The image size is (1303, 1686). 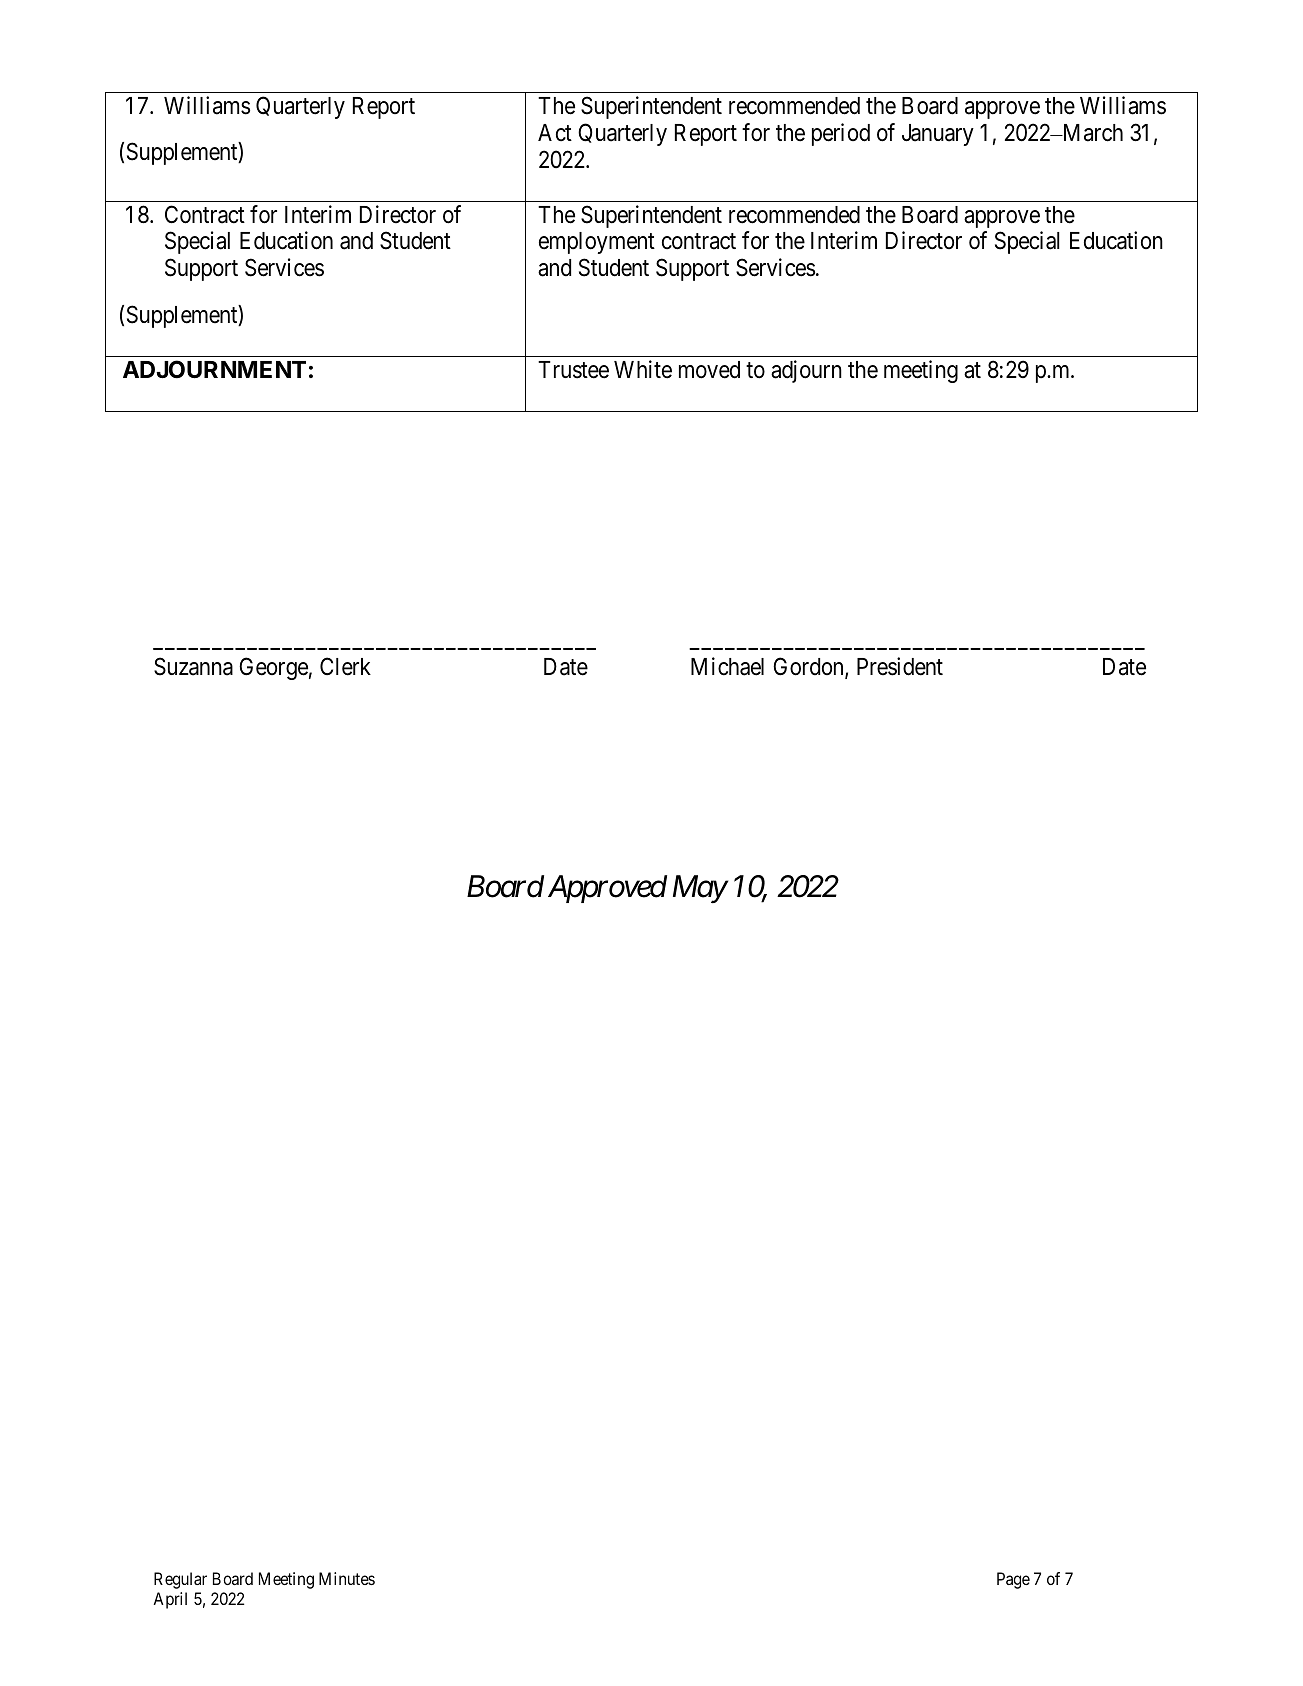 What do you see at coordinates (345, 666) in the screenshot?
I see `Clerk` at bounding box center [345, 666].
